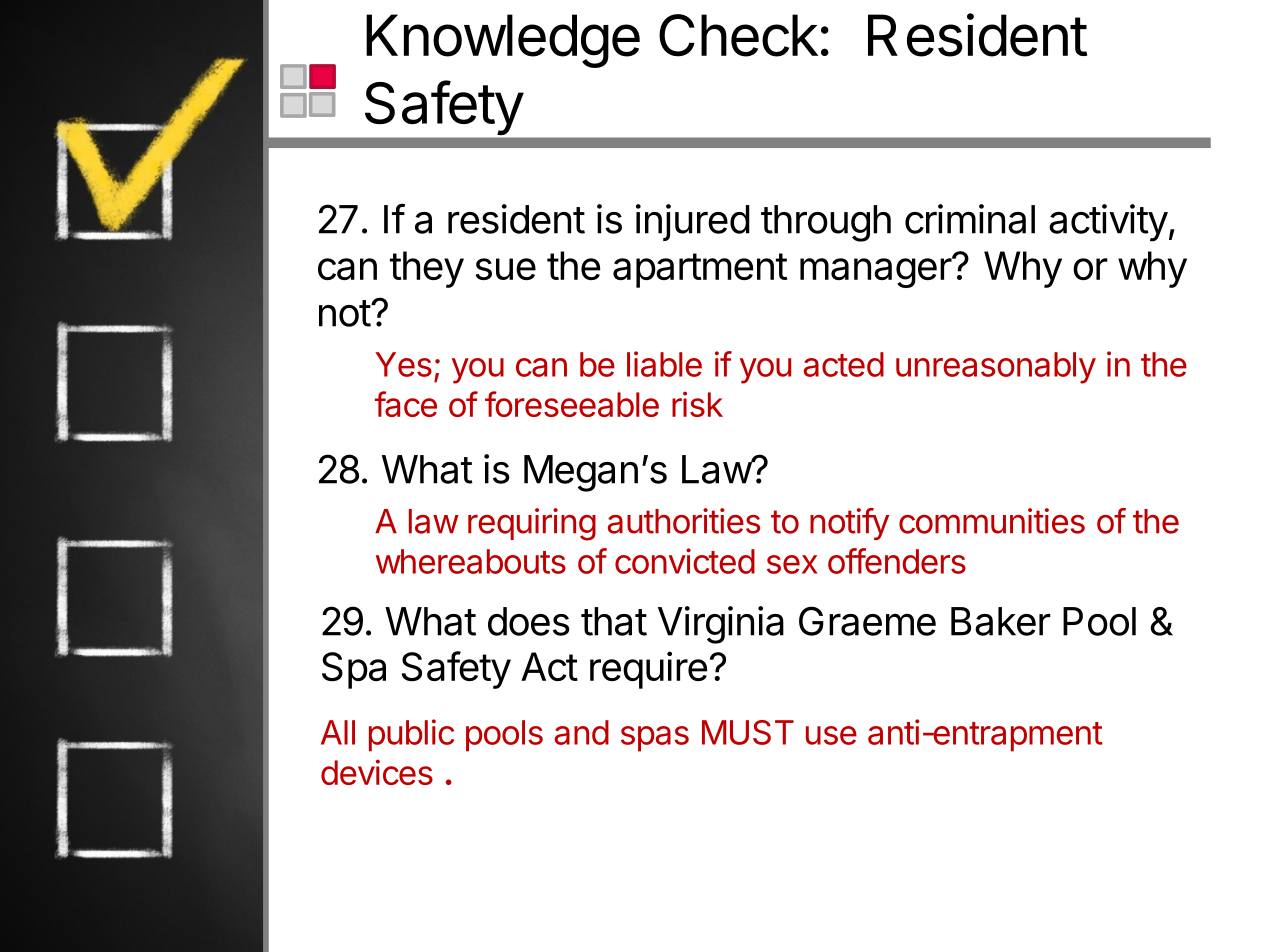 The image size is (1270, 952). I want to click on MUST, so click(748, 732).
